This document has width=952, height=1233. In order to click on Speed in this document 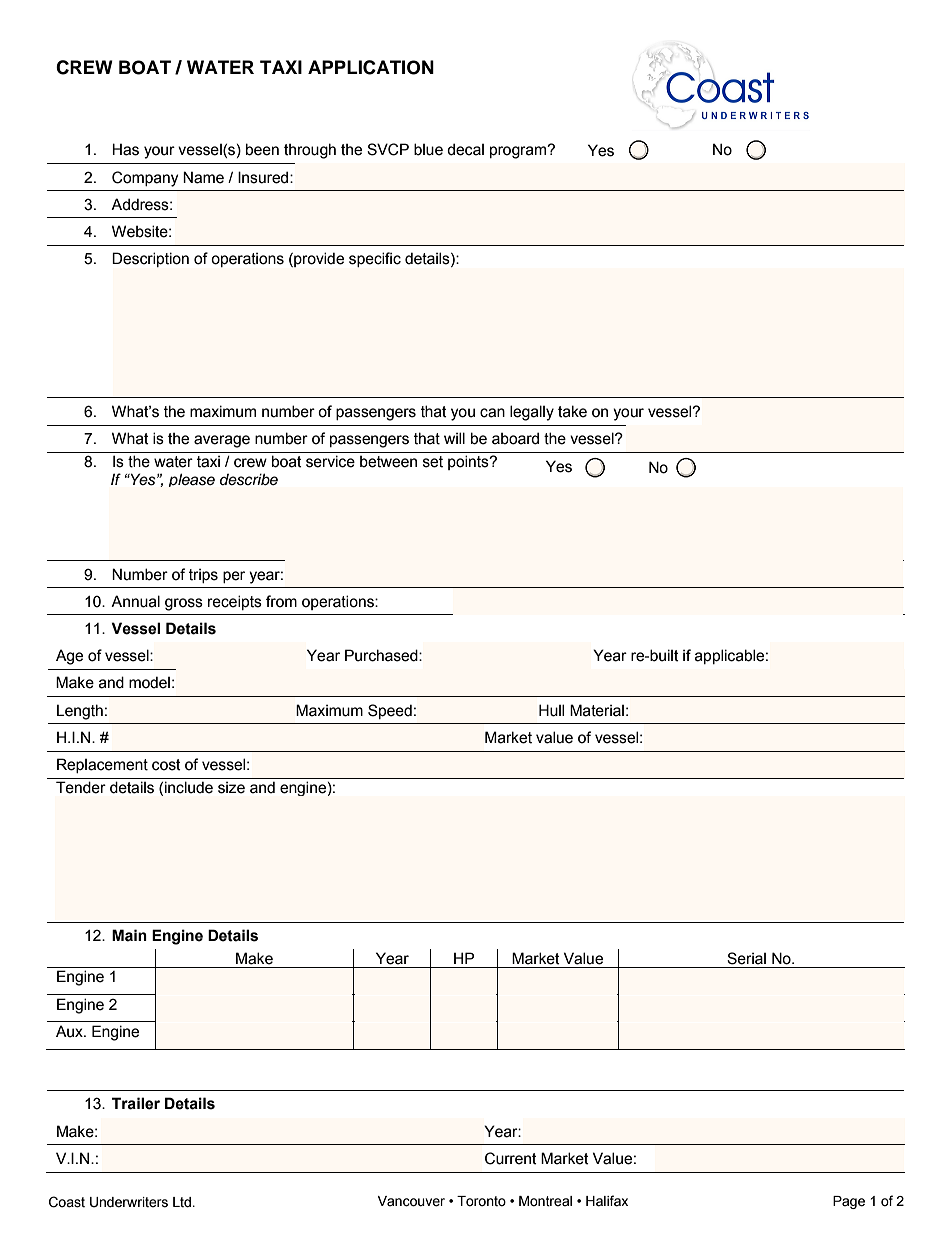, I will do `click(390, 711)`.
